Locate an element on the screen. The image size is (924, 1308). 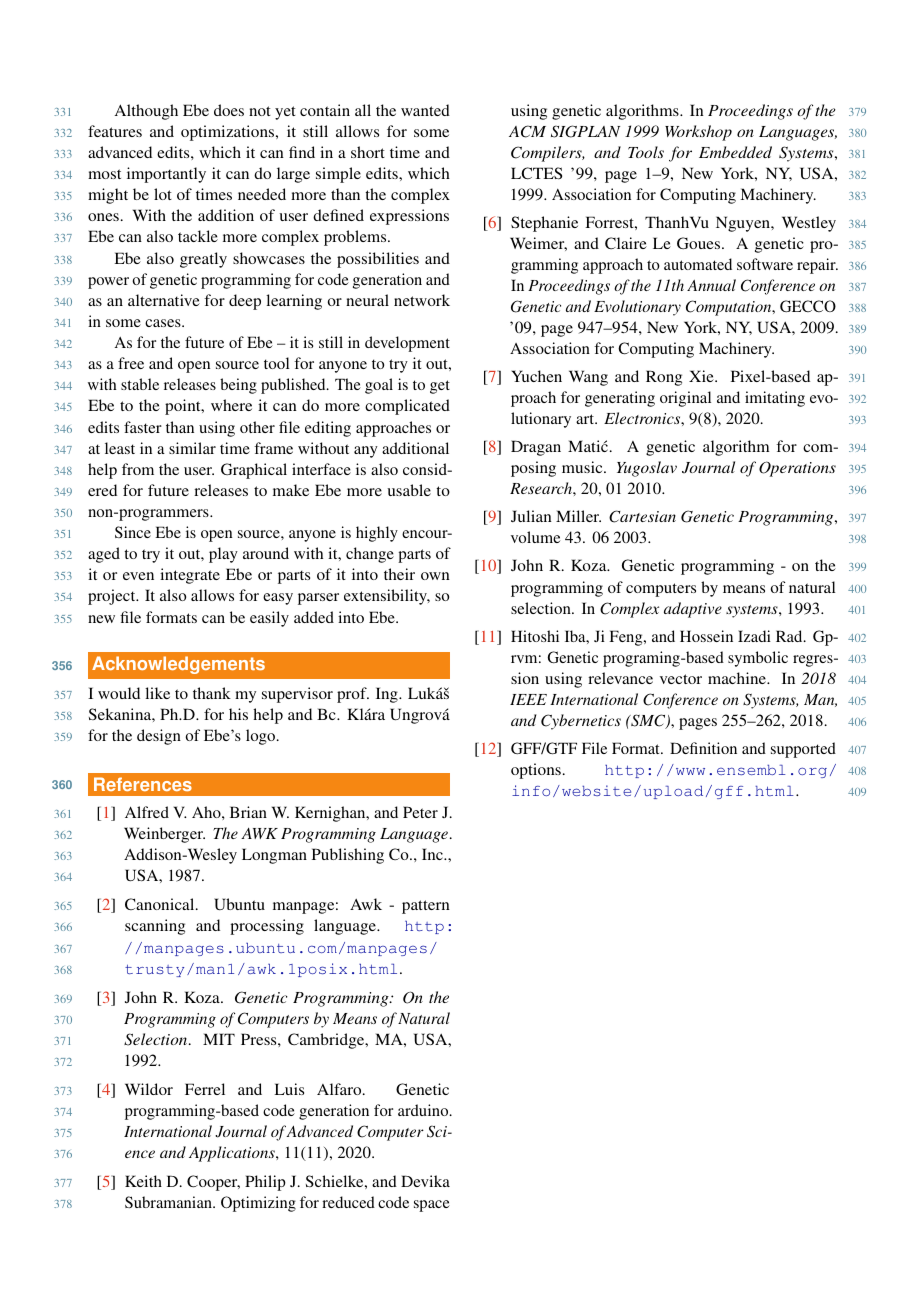
Cooper is located at coordinates (213, 1183).
